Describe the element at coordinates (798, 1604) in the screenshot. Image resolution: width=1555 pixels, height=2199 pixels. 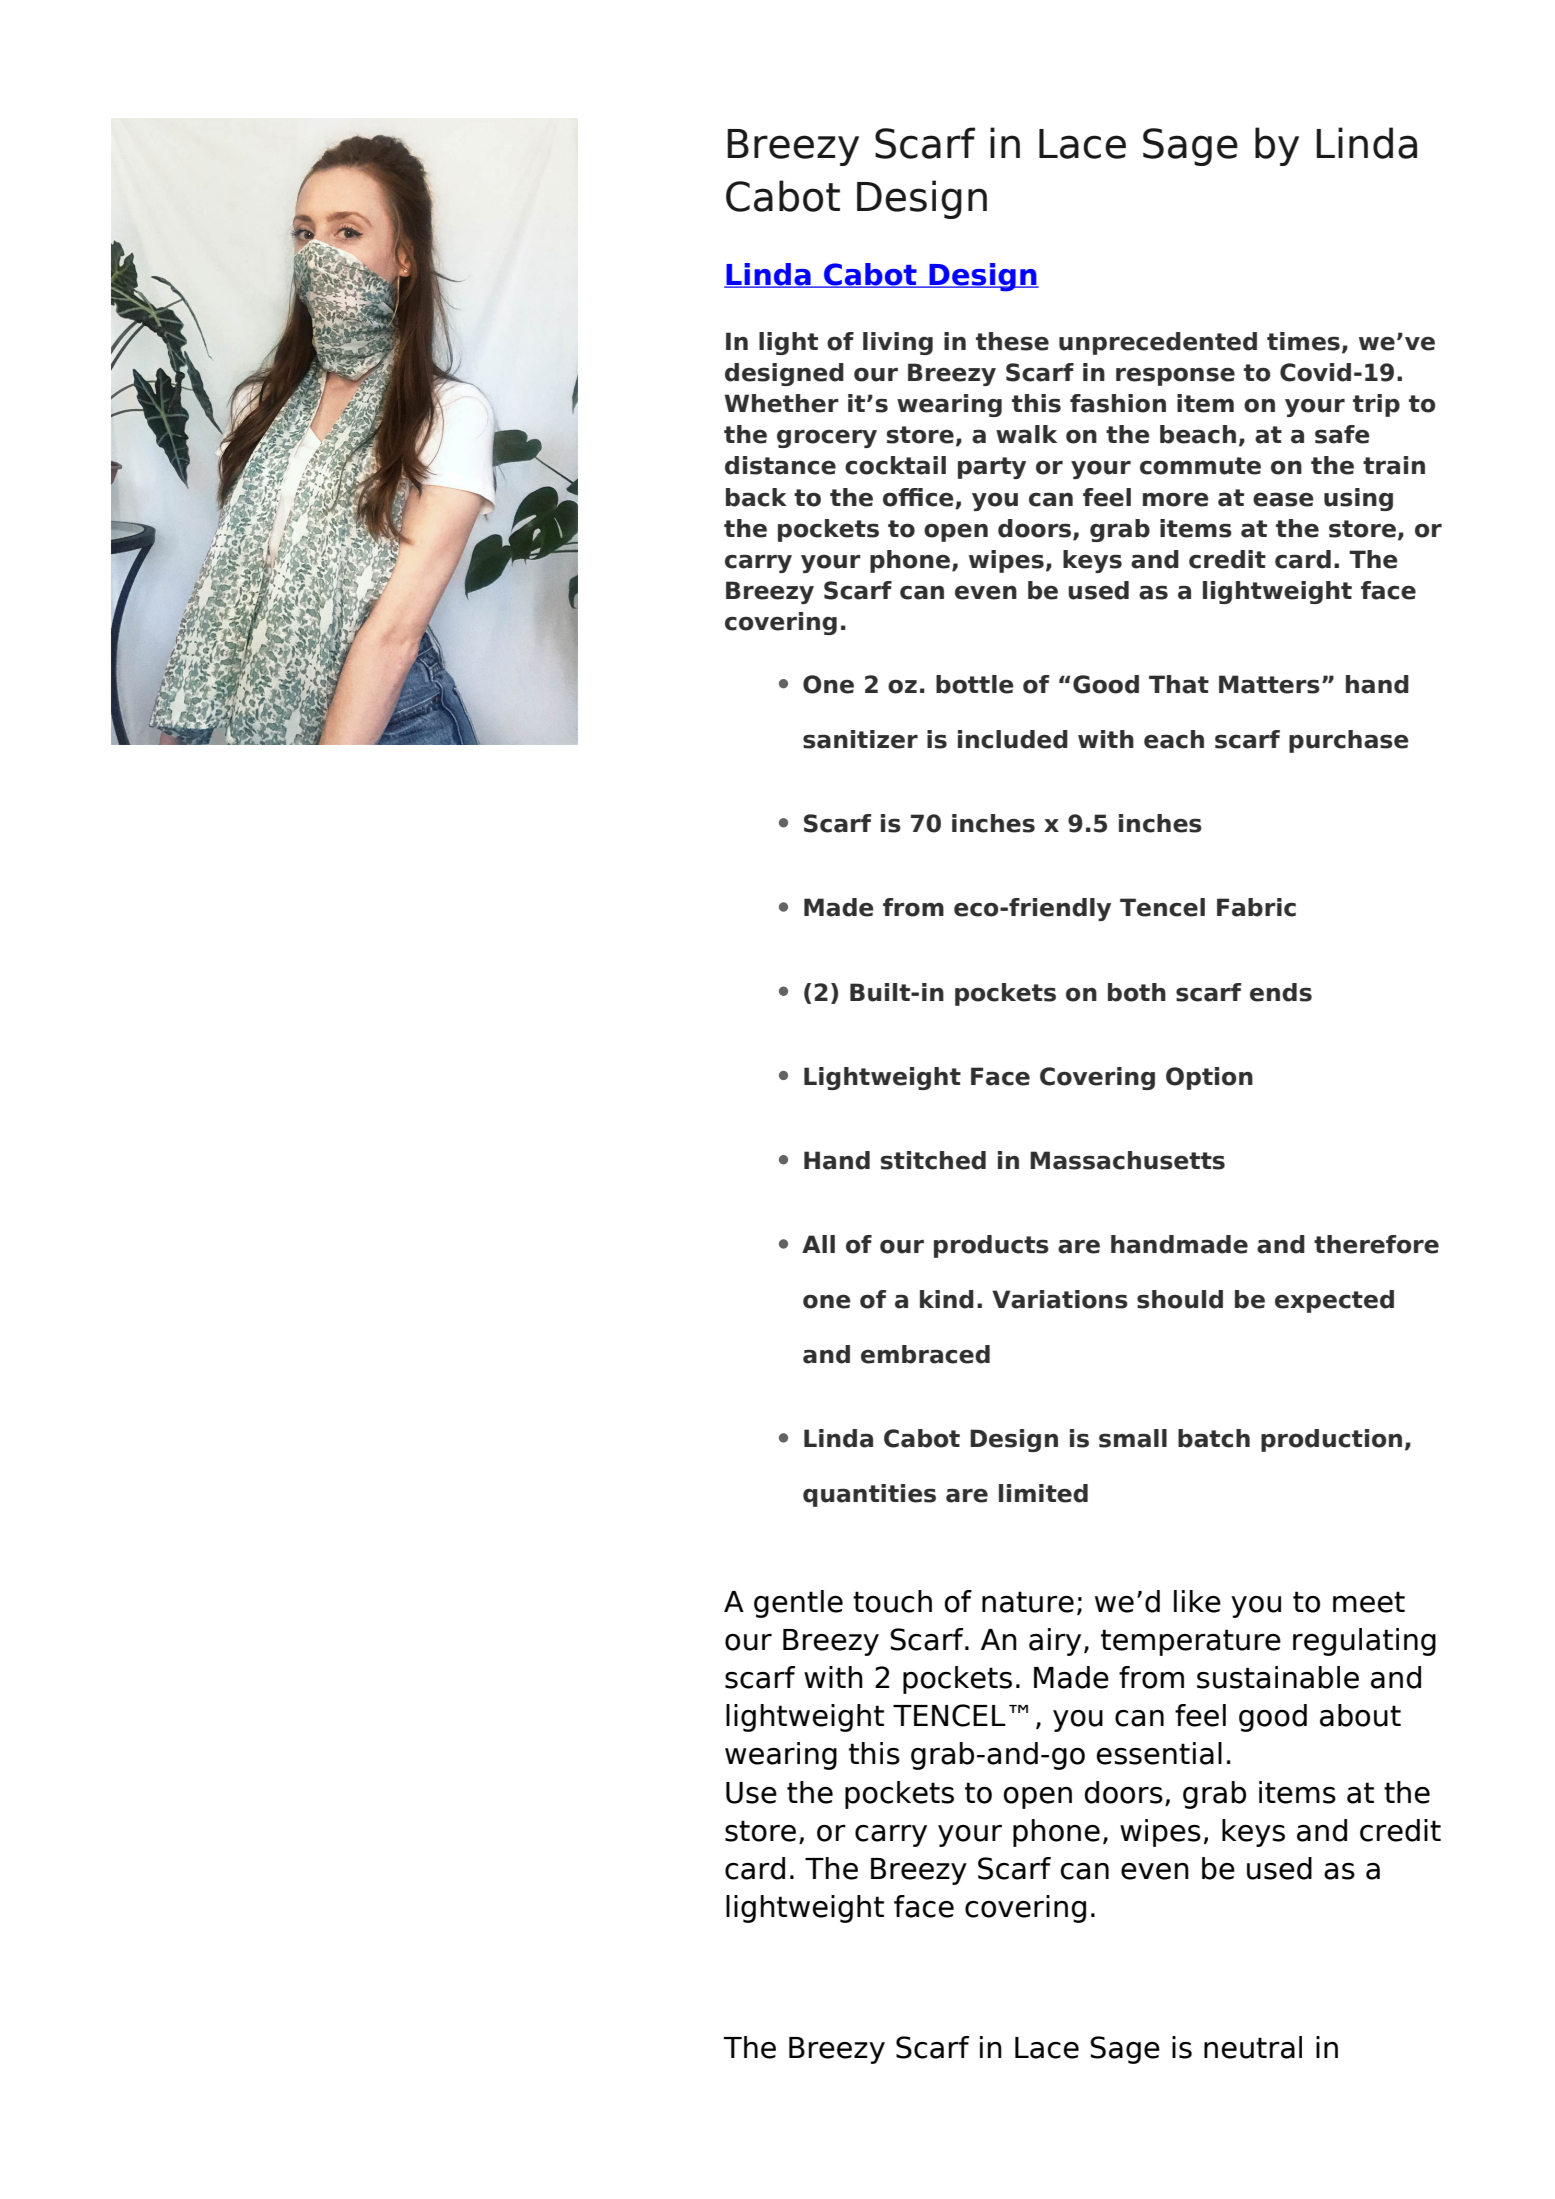
I see `gentle` at that location.
